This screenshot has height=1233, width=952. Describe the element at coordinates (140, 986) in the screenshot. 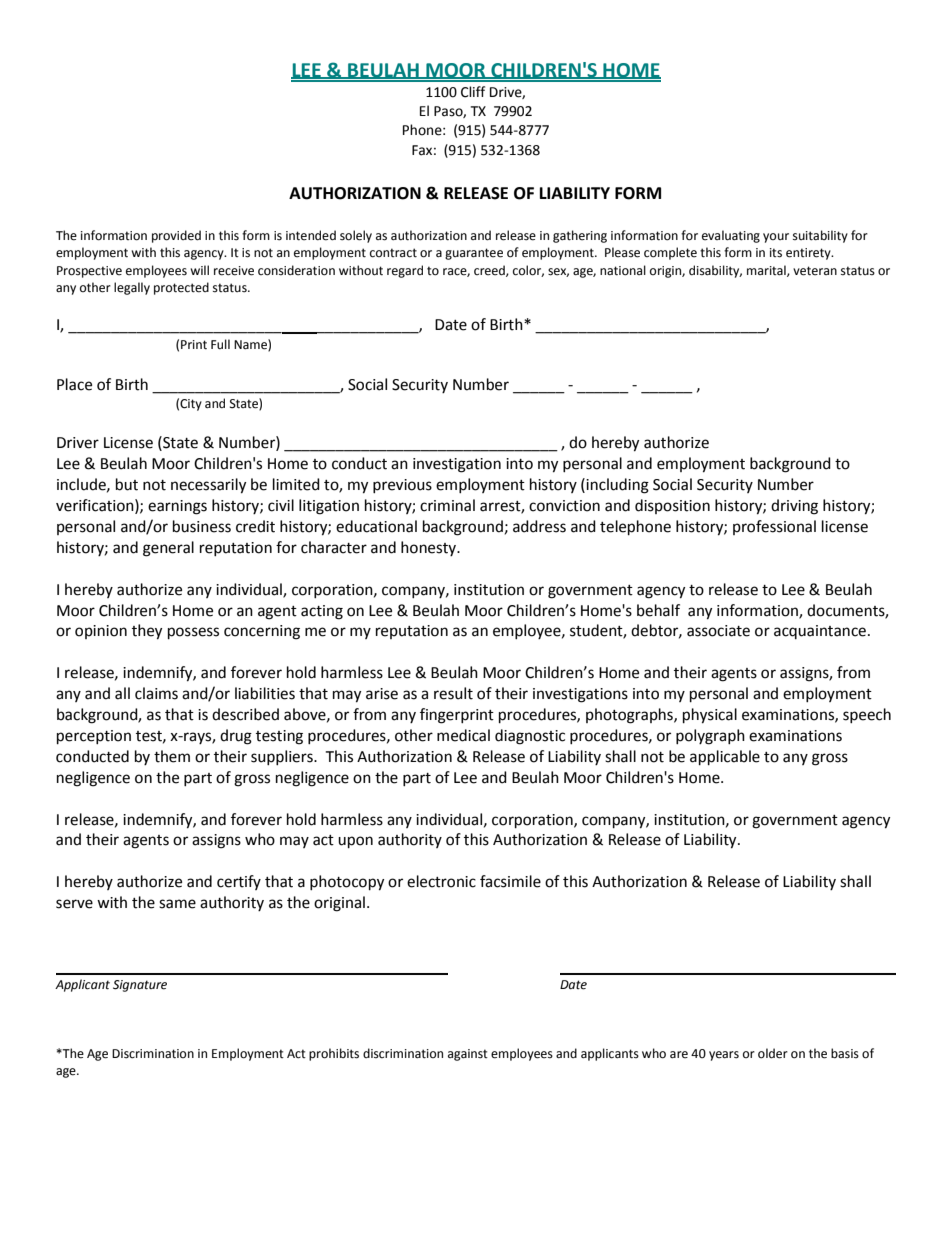

I see `Signature` at that location.
